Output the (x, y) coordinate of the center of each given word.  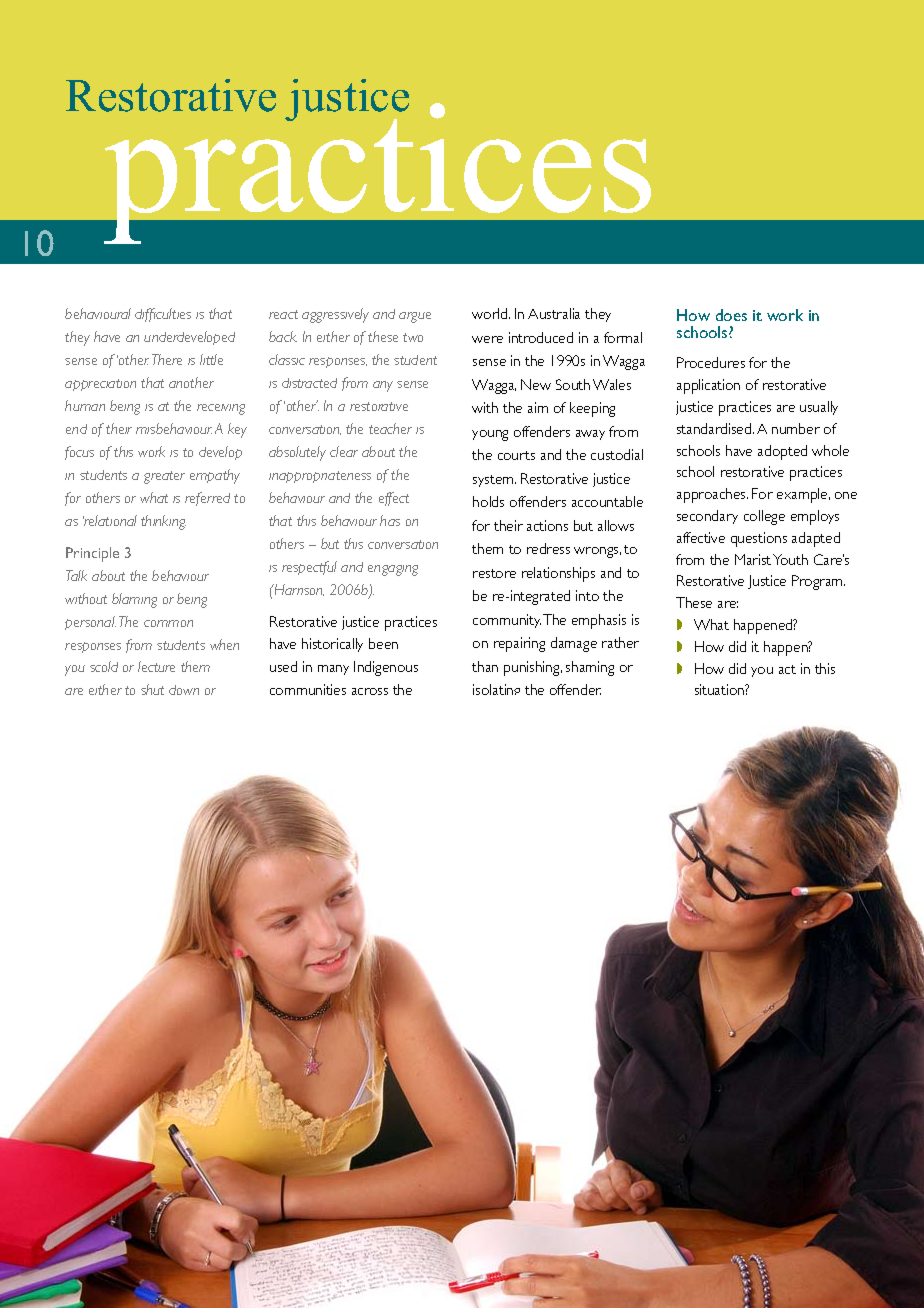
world (491, 313)
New (536, 384)
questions (759, 539)
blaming (134, 600)
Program (818, 582)
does (731, 315)
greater (164, 477)
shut (152, 689)
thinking (163, 522)
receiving (221, 409)
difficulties (163, 315)
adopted (782, 452)
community (507, 621)
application (708, 386)
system (494, 481)
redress (548, 548)
